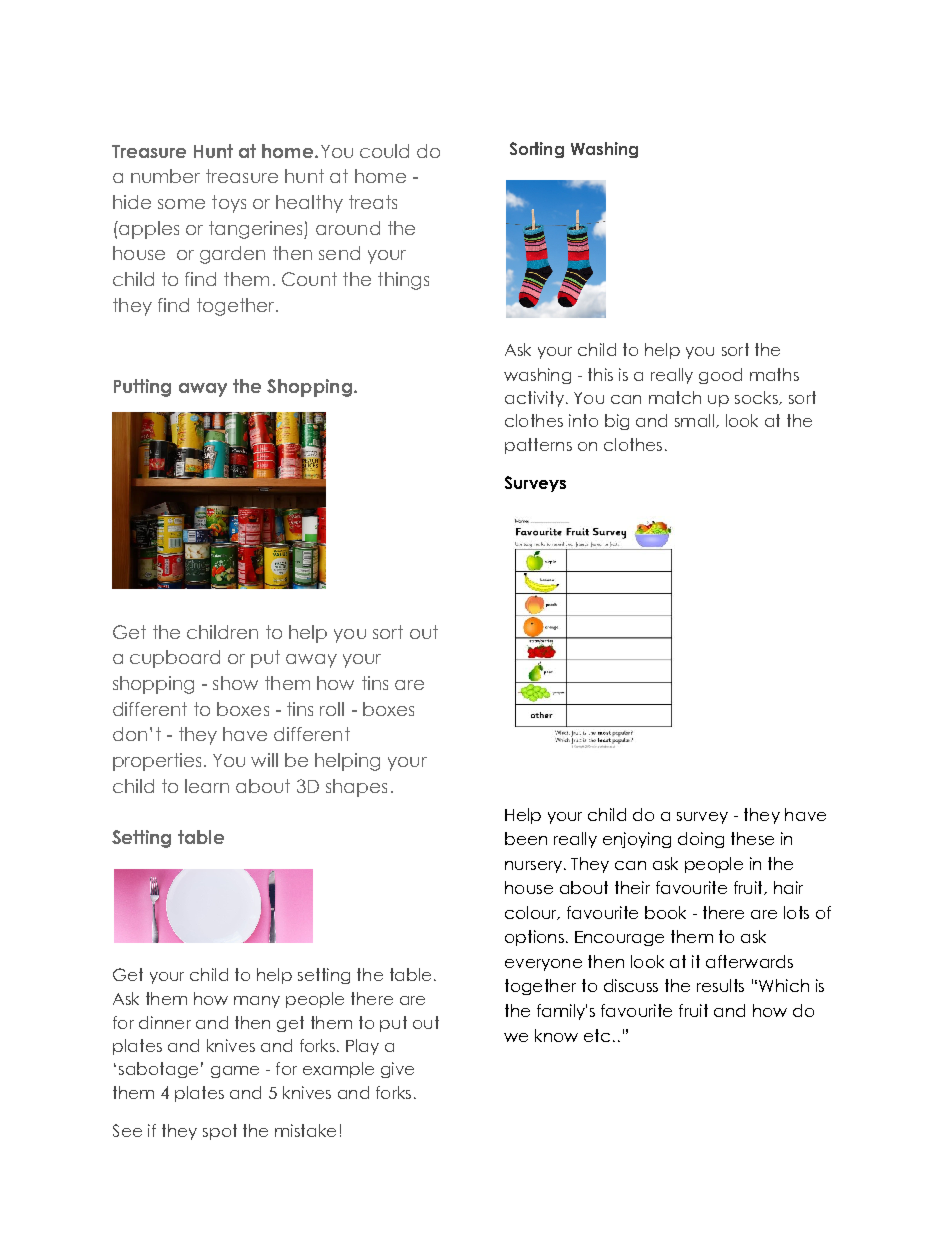  What do you see at coordinates (701, 840) in the page?
I see `doing` at bounding box center [701, 840].
